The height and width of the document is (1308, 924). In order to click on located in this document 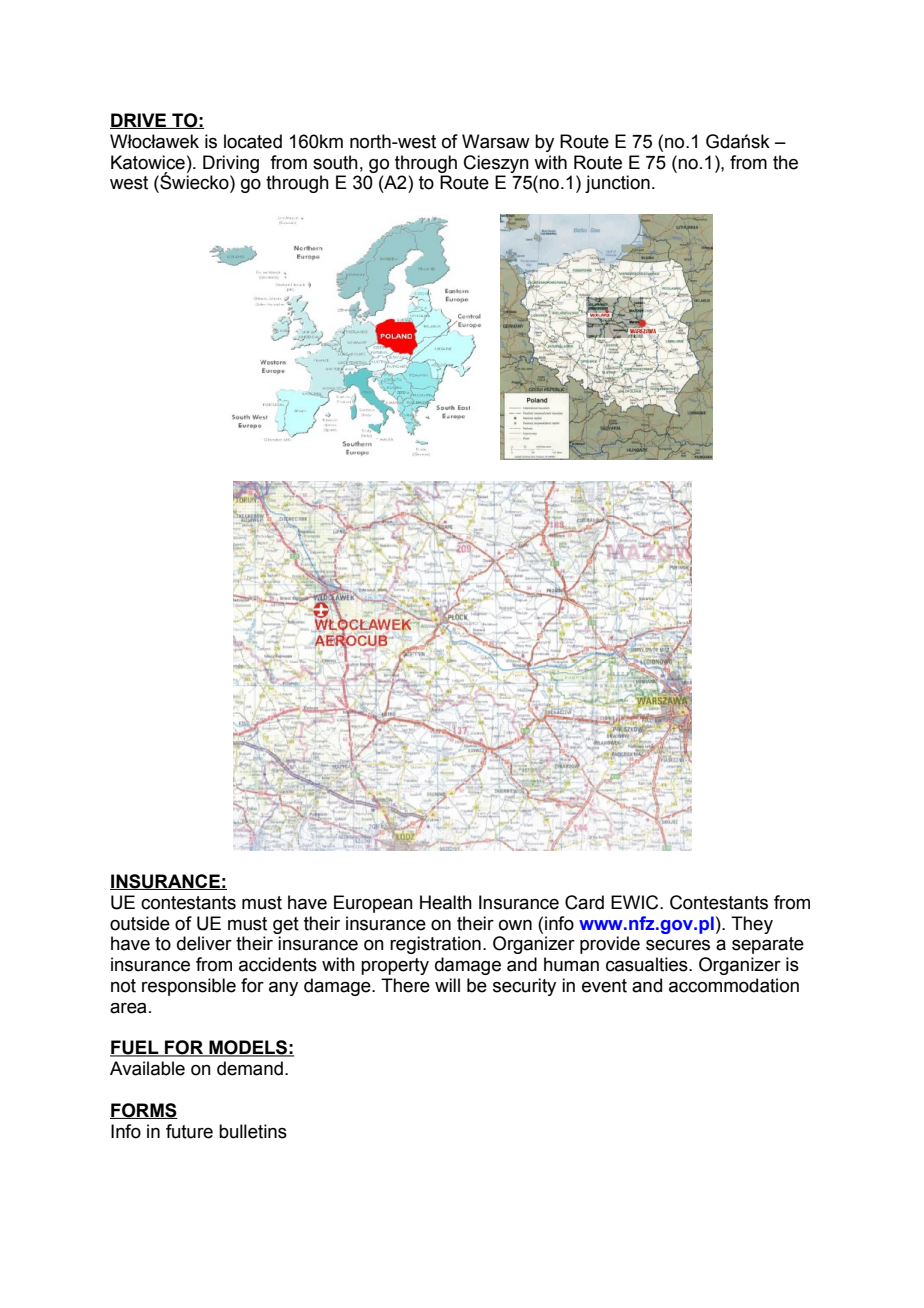, I will do `click(253, 141)`.
